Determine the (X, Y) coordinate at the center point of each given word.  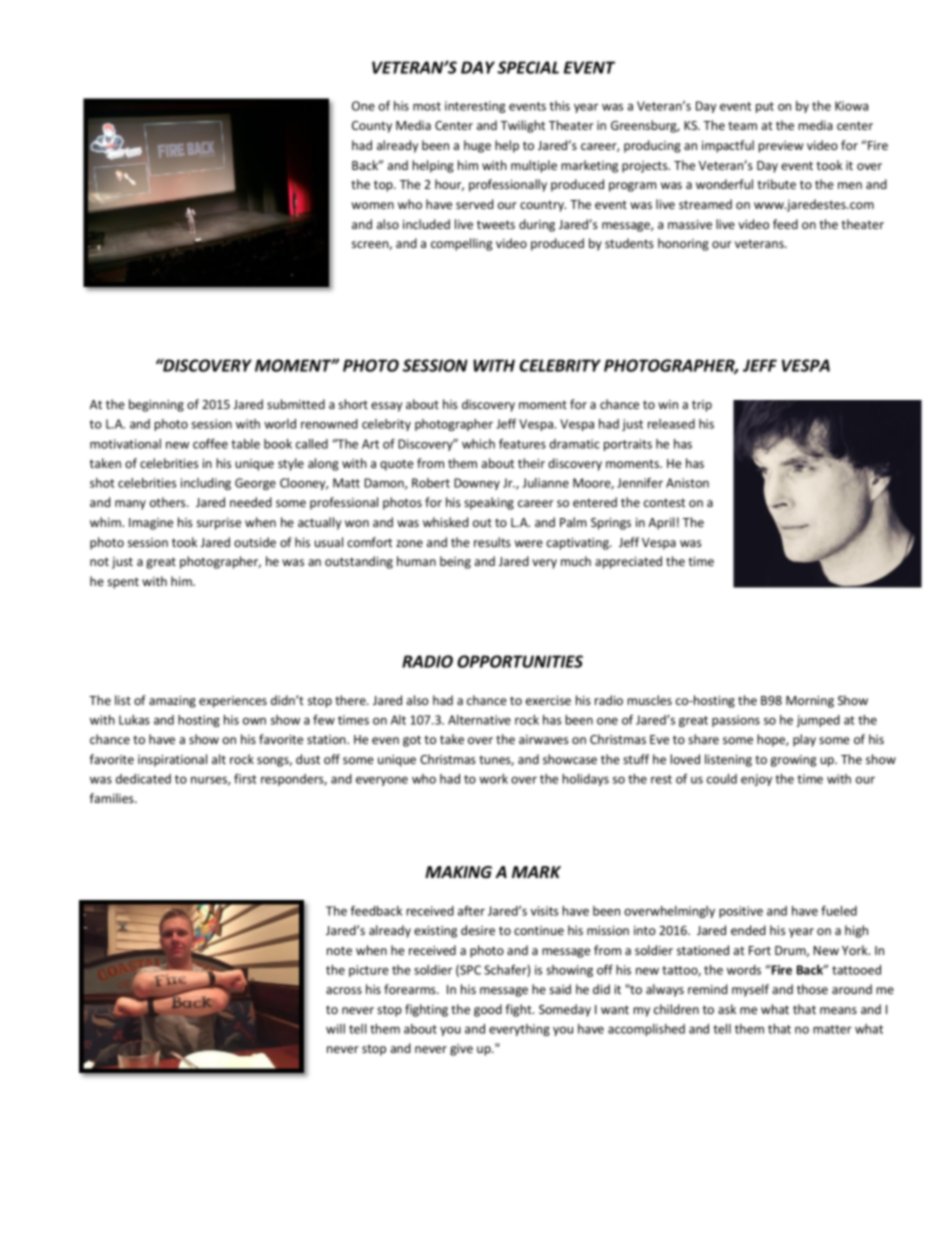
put (765, 107)
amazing (172, 702)
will (335, 1029)
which (478, 444)
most (427, 106)
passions (736, 721)
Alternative (479, 720)
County (372, 127)
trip (702, 406)
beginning (156, 405)
